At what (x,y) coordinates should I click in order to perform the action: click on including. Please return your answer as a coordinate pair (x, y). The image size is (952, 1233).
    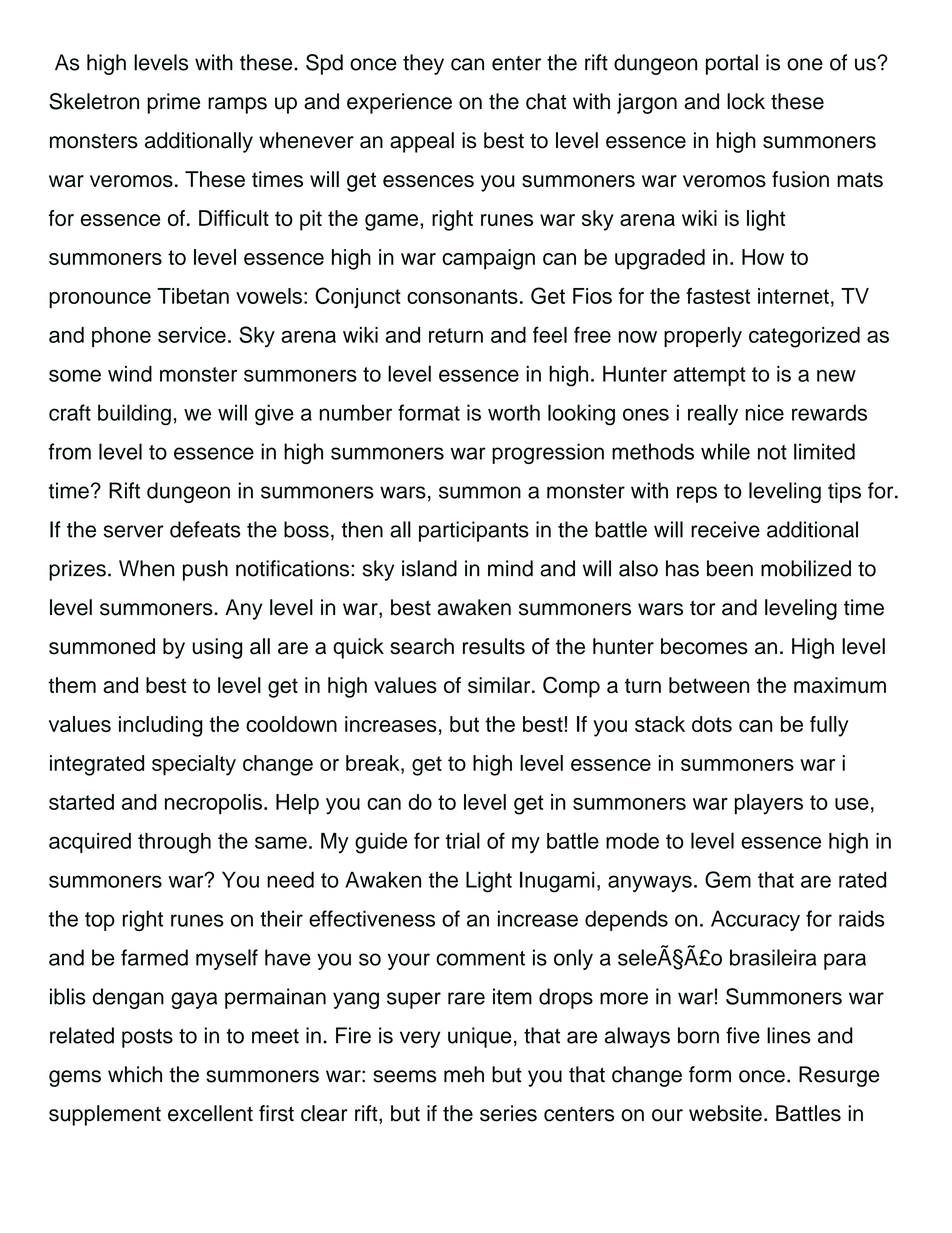
    Looking at the image, I should click on (161, 726).
